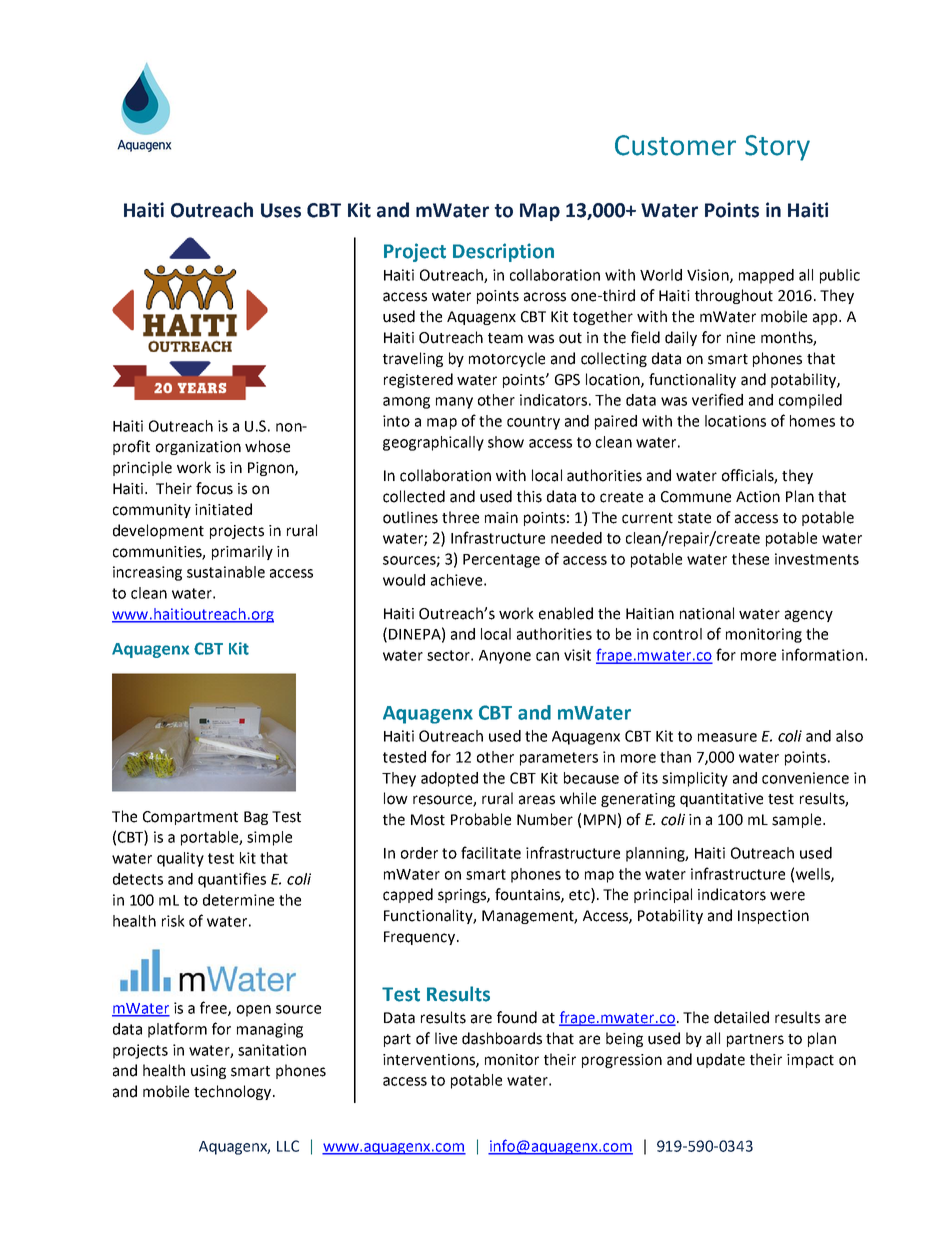  What do you see at coordinates (777, 148) in the screenshot?
I see `Story` at bounding box center [777, 148].
